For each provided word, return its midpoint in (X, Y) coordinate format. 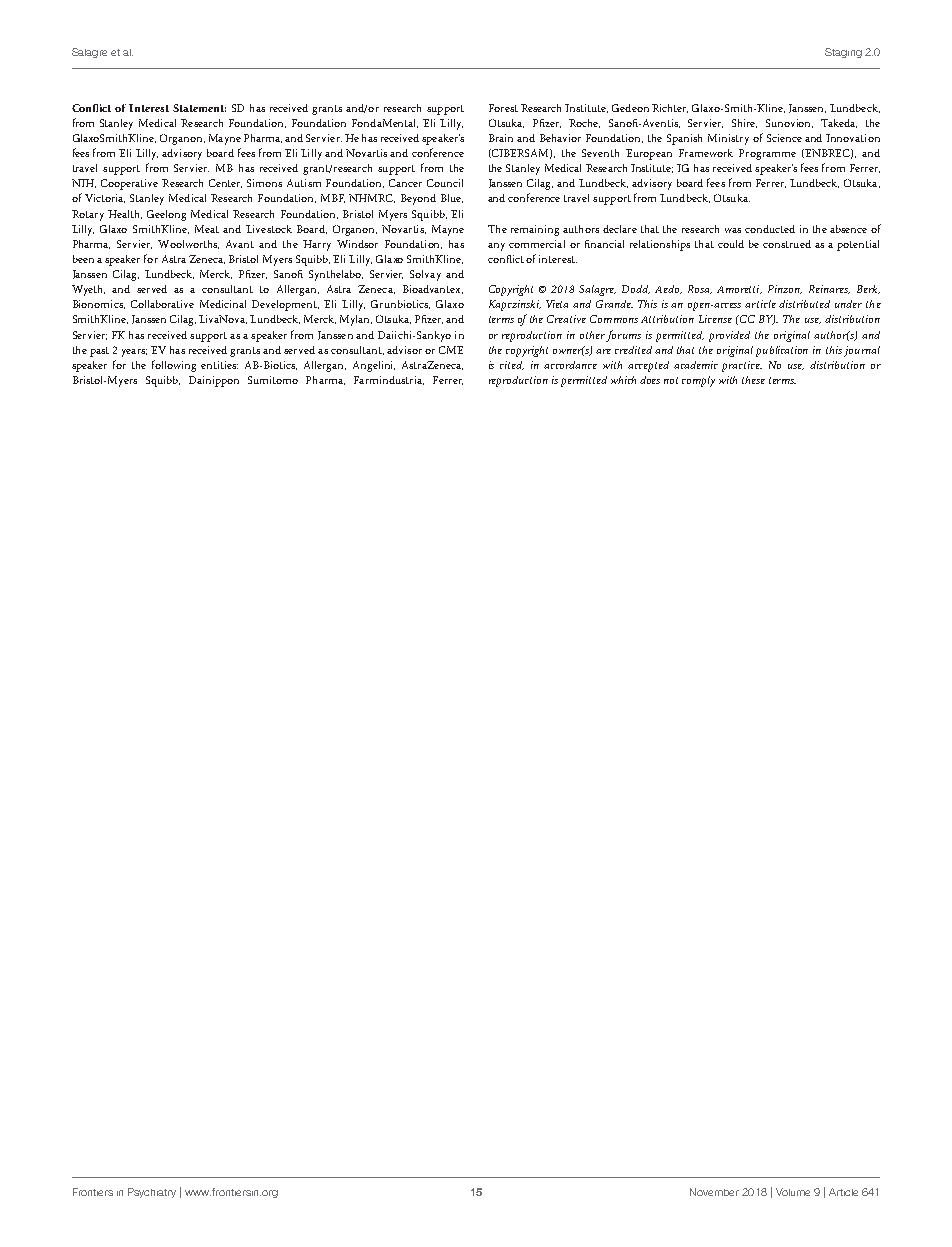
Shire (744, 123)
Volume (793, 1192)
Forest (503, 108)
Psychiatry (152, 1193)
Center (225, 183)
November (714, 1192)
